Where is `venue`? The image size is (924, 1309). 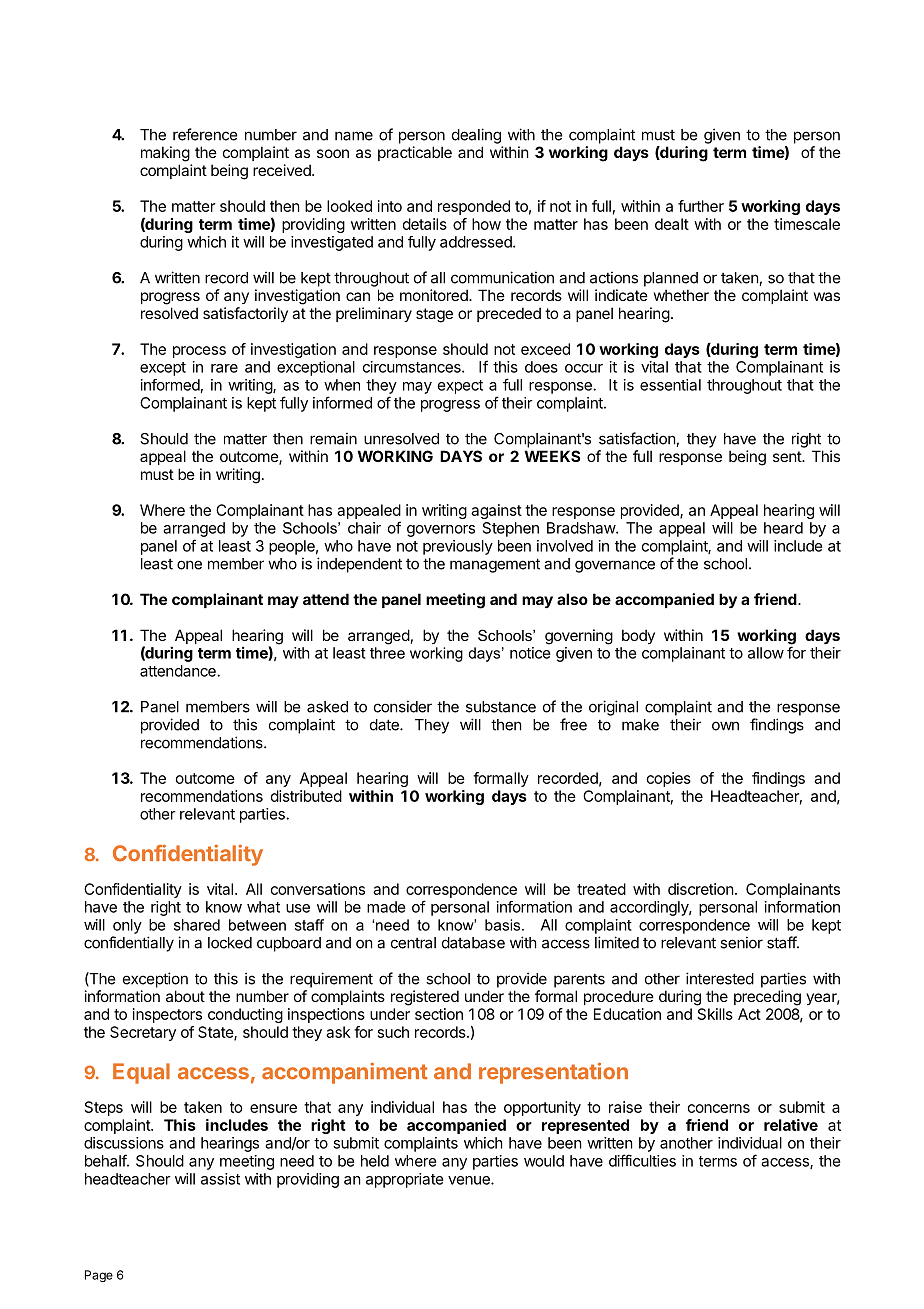 venue is located at coordinates (470, 1180).
